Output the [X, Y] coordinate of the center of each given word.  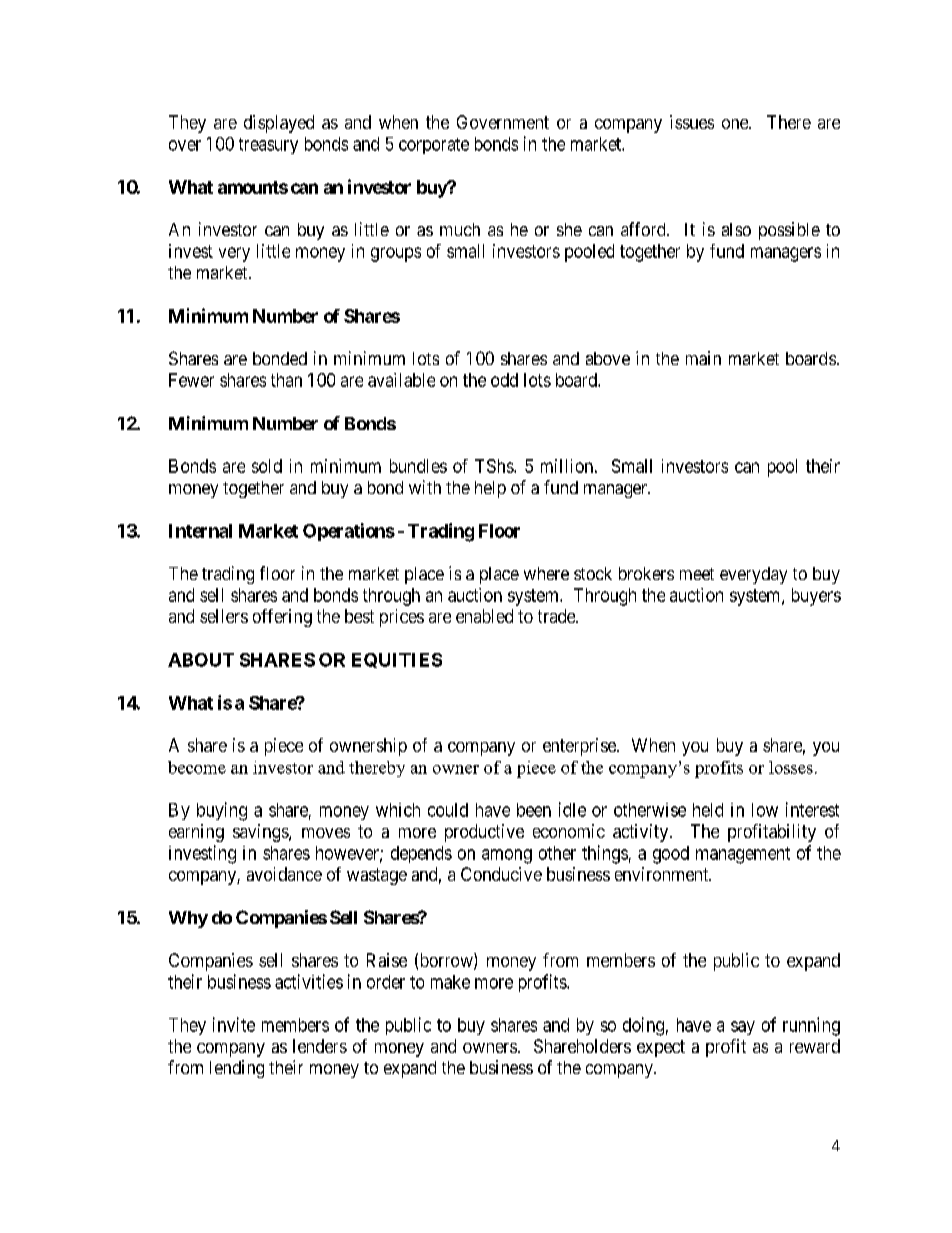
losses [791, 767]
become [197, 767]
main [703, 358]
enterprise [580, 747]
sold [267, 466]
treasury [268, 146]
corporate [434, 146]
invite [234, 1024]
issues [692, 122]
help [490, 489]
